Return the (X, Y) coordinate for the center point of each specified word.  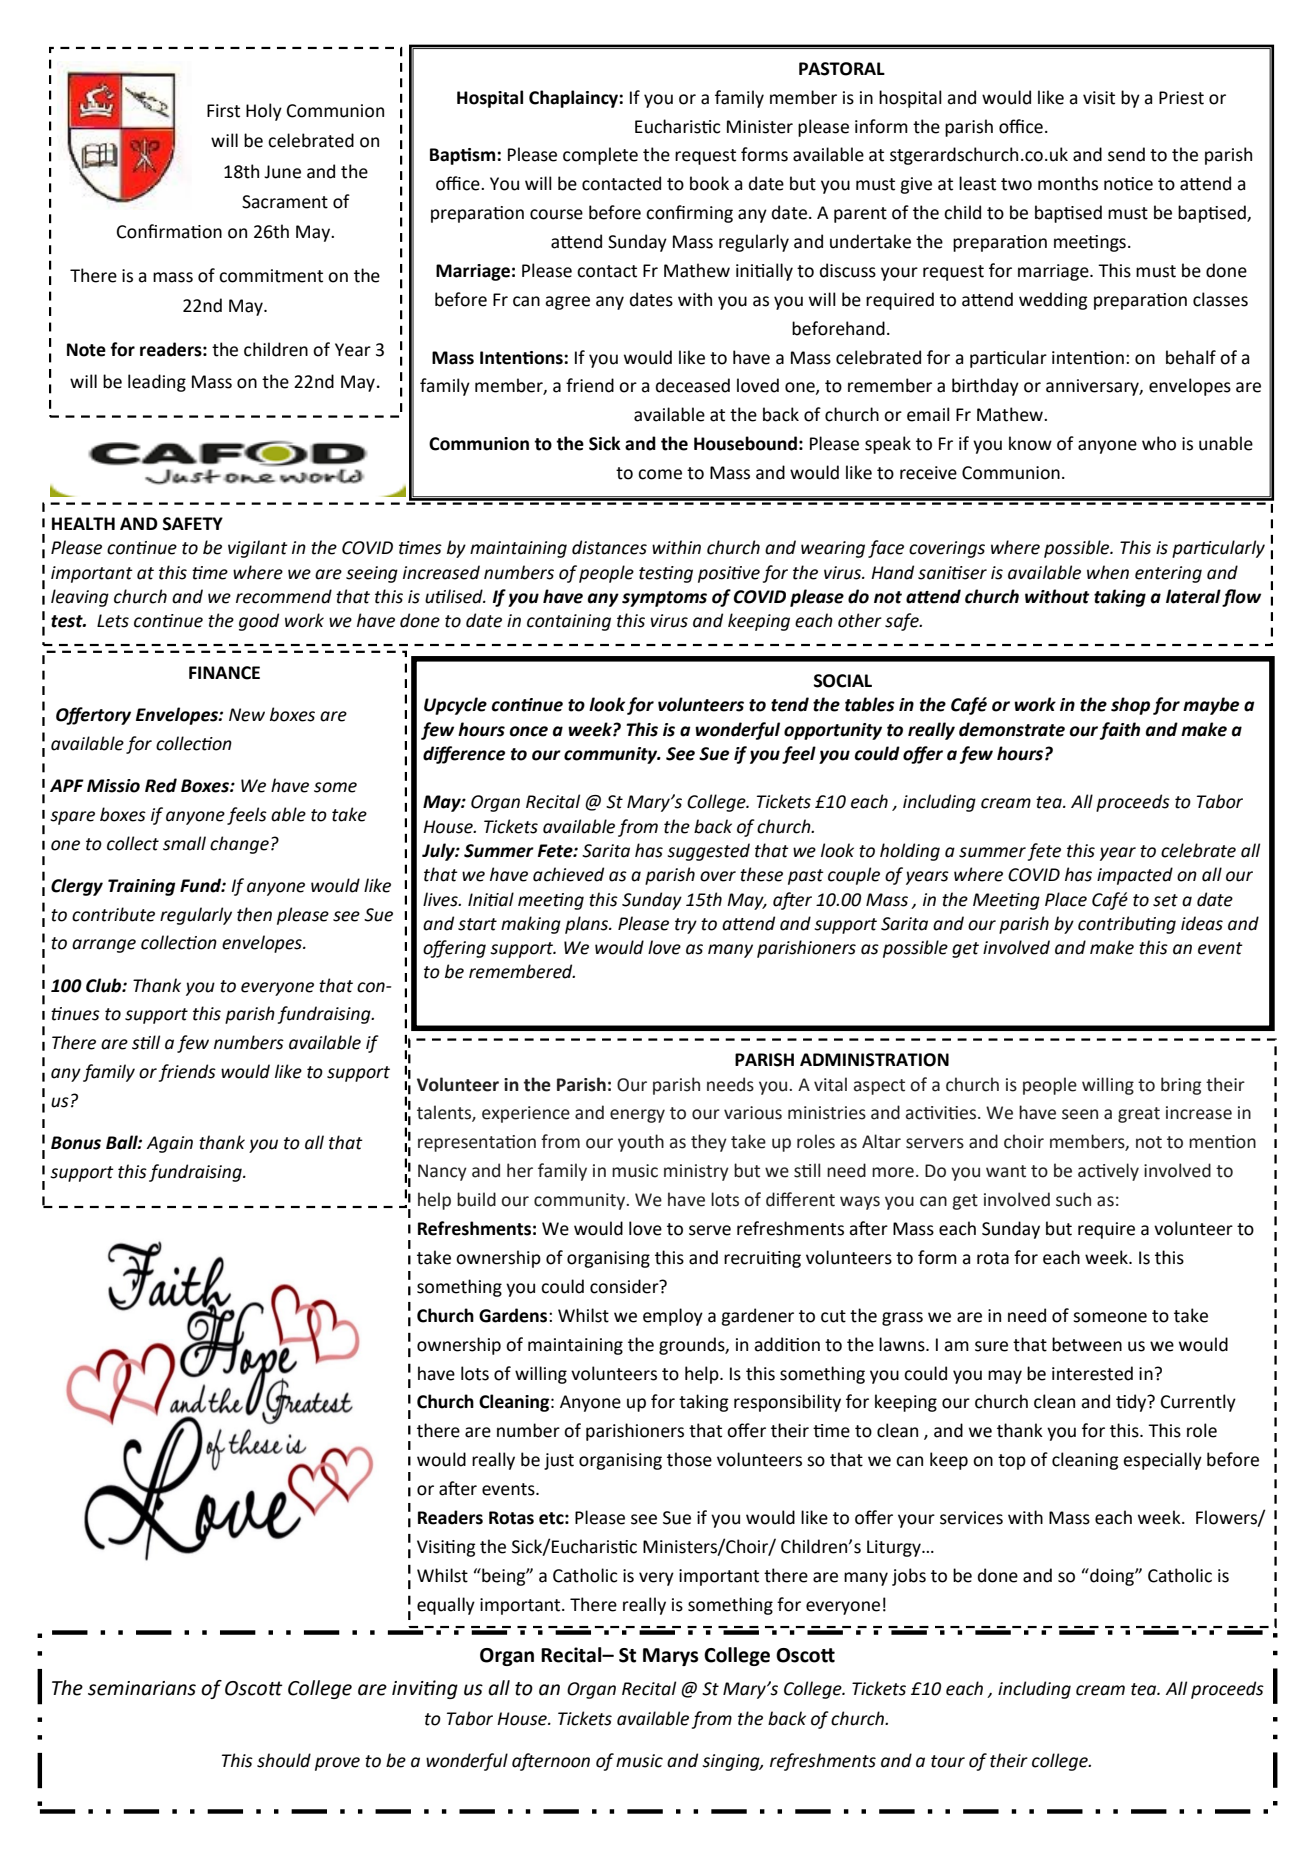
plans (588, 925)
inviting (425, 1689)
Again (170, 1144)
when (1108, 572)
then (254, 914)
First (223, 111)
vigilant (258, 549)
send (1126, 154)
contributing (1127, 925)
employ (673, 1317)
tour (948, 1761)
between (1087, 1344)
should (284, 1760)
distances (609, 547)
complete (600, 156)
